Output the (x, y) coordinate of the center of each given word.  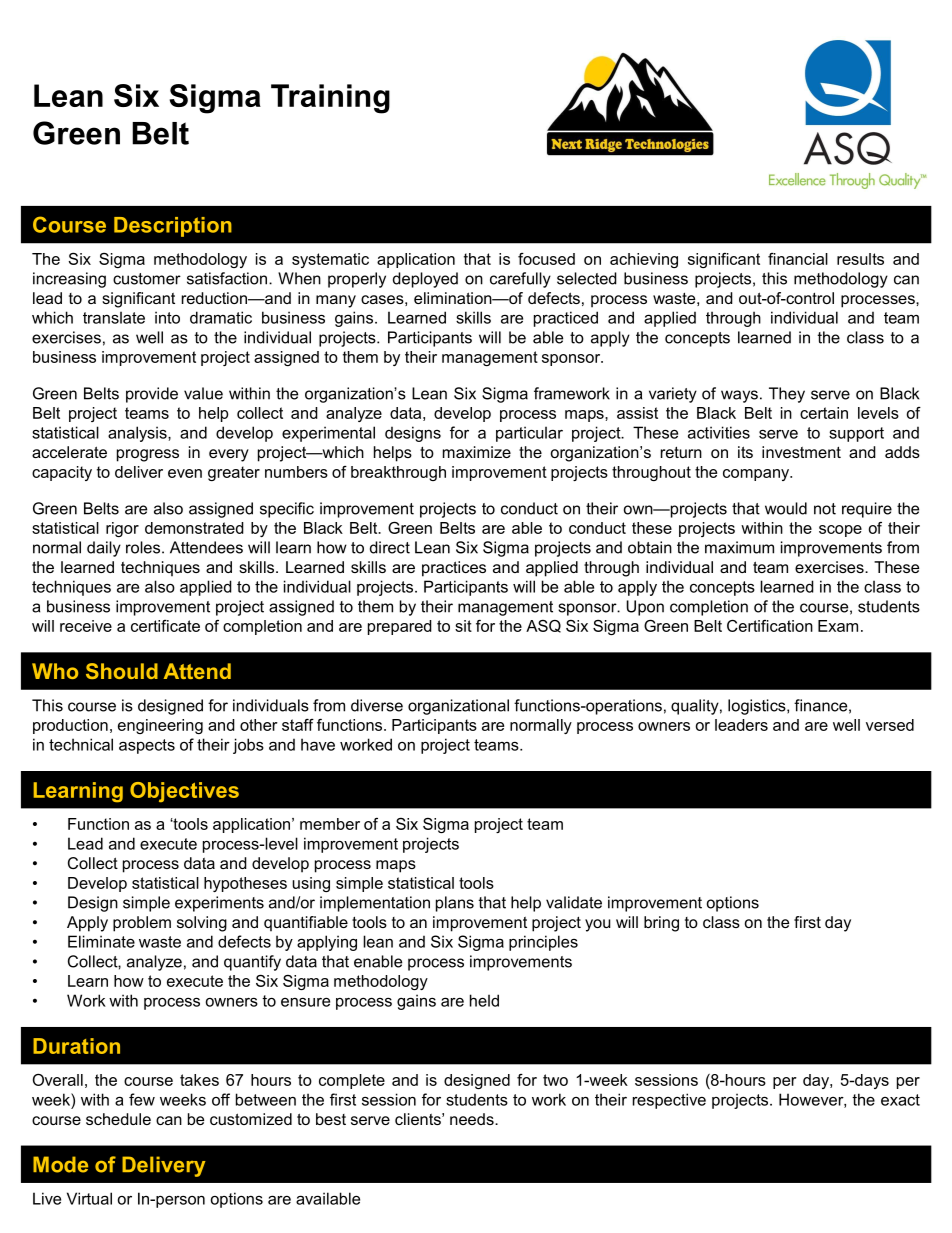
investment (801, 452)
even (185, 473)
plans (455, 904)
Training (330, 99)
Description (173, 227)
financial (798, 259)
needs (473, 1119)
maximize (477, 452)
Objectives (184, 792)
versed (890, 725)
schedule (118, 1119)
